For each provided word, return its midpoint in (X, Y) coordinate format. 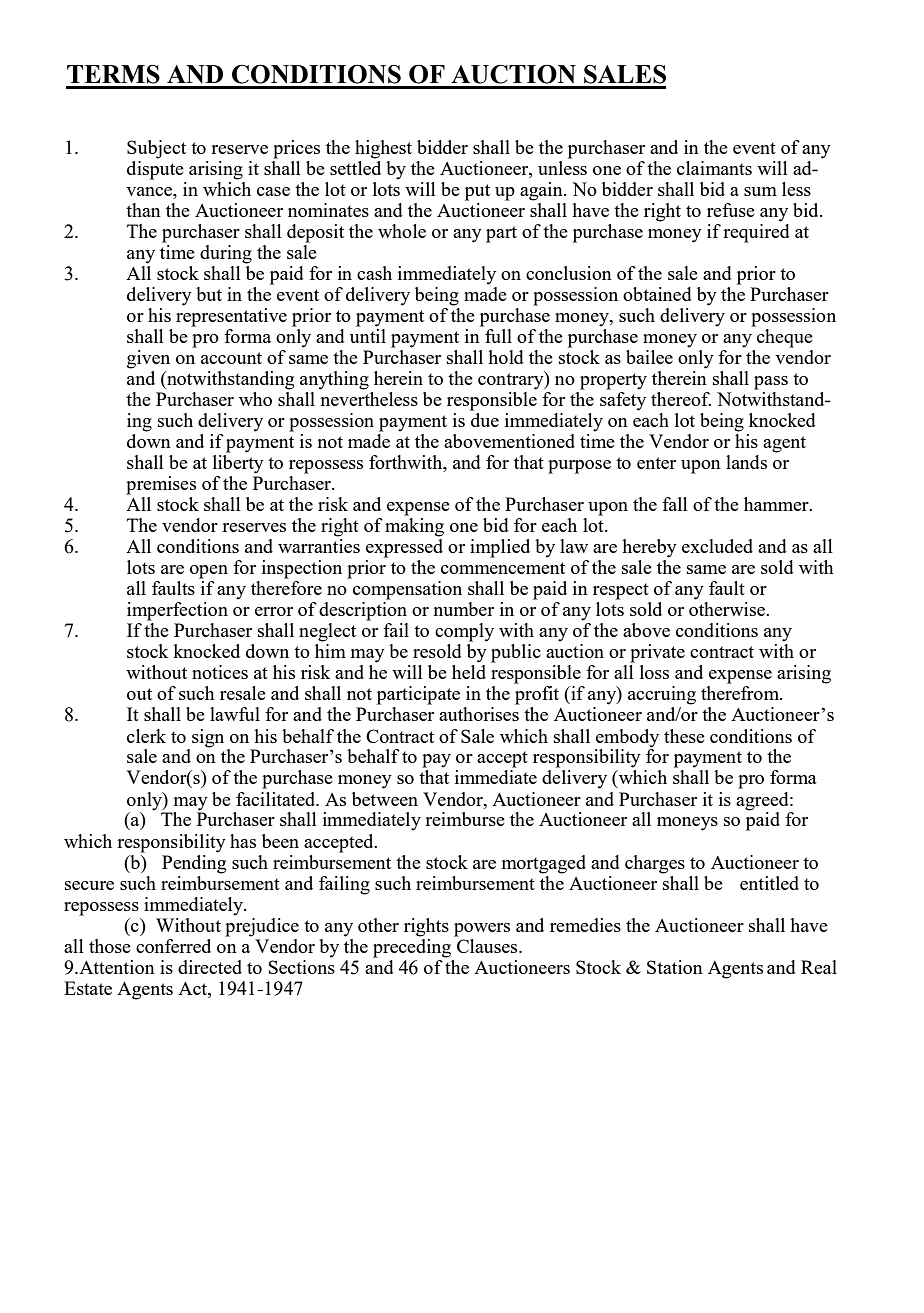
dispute (155, 169)
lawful (235, 714)
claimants (714, 168)
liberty (238, 464)
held (469, 672)
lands (746, 462)
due (485, 420)
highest (383, 149)
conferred (173, 946)
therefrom (741, 693)
